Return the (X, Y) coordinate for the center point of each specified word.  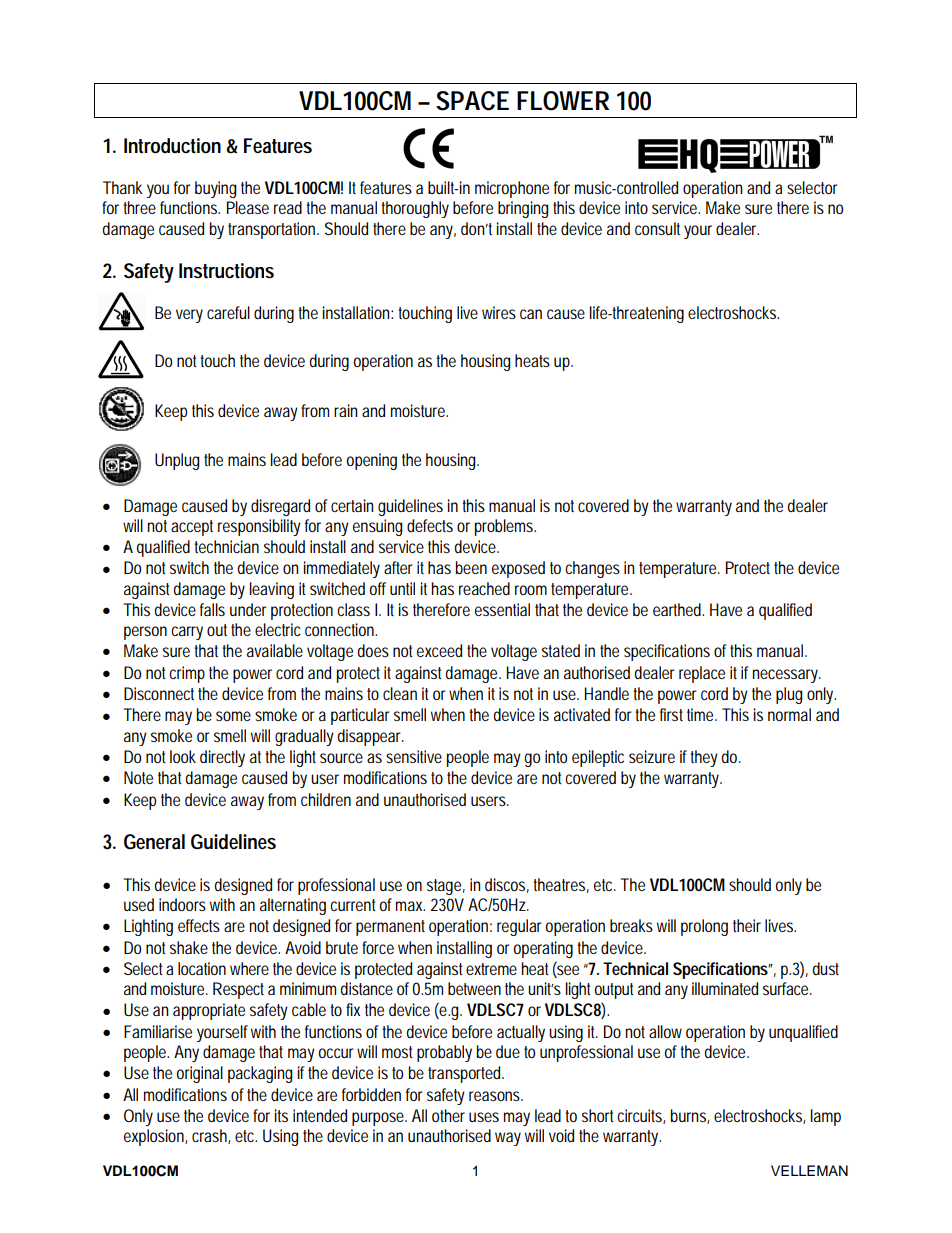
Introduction (172, 146)
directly (222, 758)
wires (499, 312)
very (189, 316)
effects (199, 925)
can (531, 314)
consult (657, 228)
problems (505, 527)
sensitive (414, 756)
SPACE (472, 101)
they (704, 758)
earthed (678, 609)
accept (192, 528)
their (747, 925)
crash (211, 1136)
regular (521, 927)
